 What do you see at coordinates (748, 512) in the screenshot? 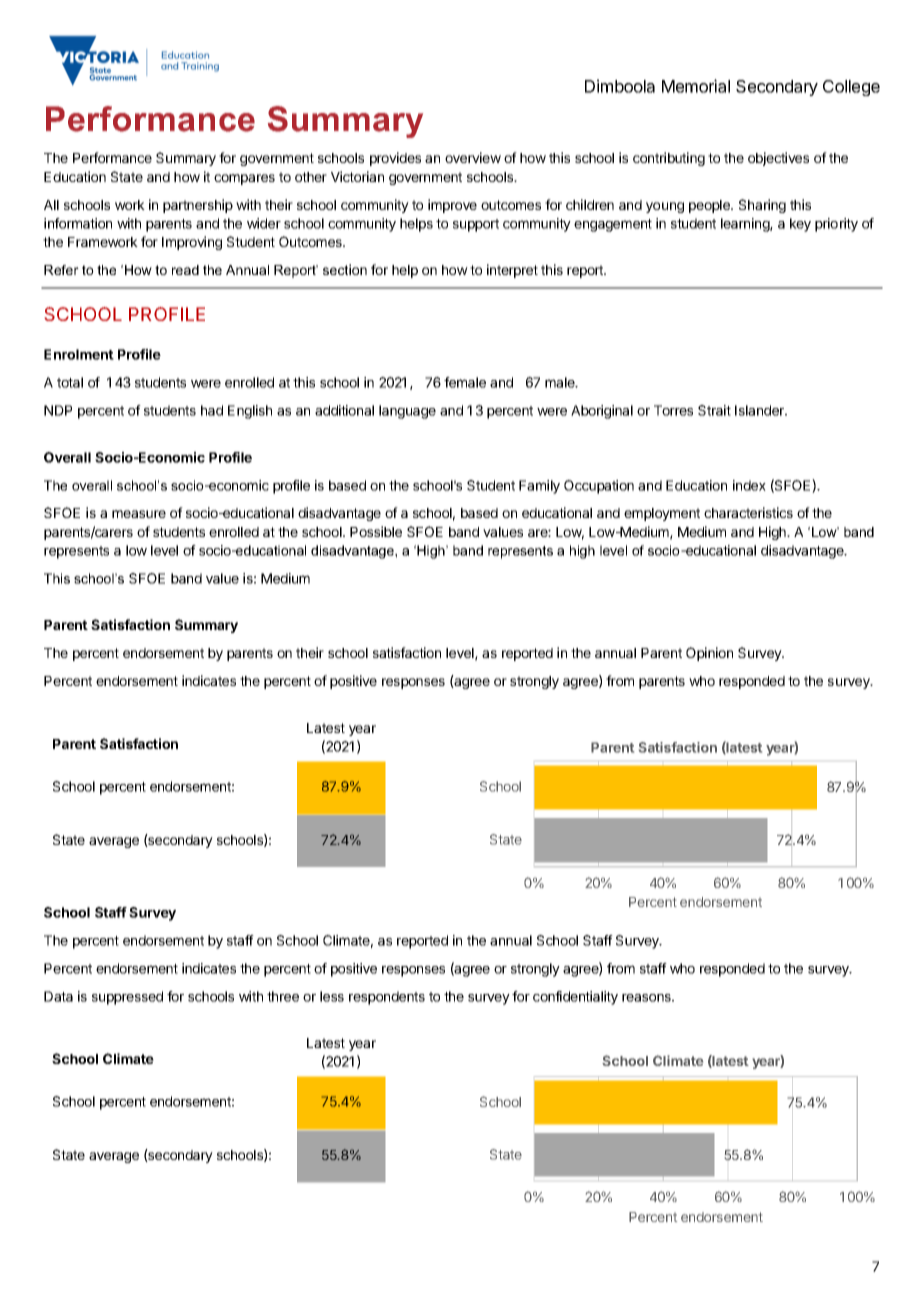
I see `characteristics` at bounding box center [748, 512].
